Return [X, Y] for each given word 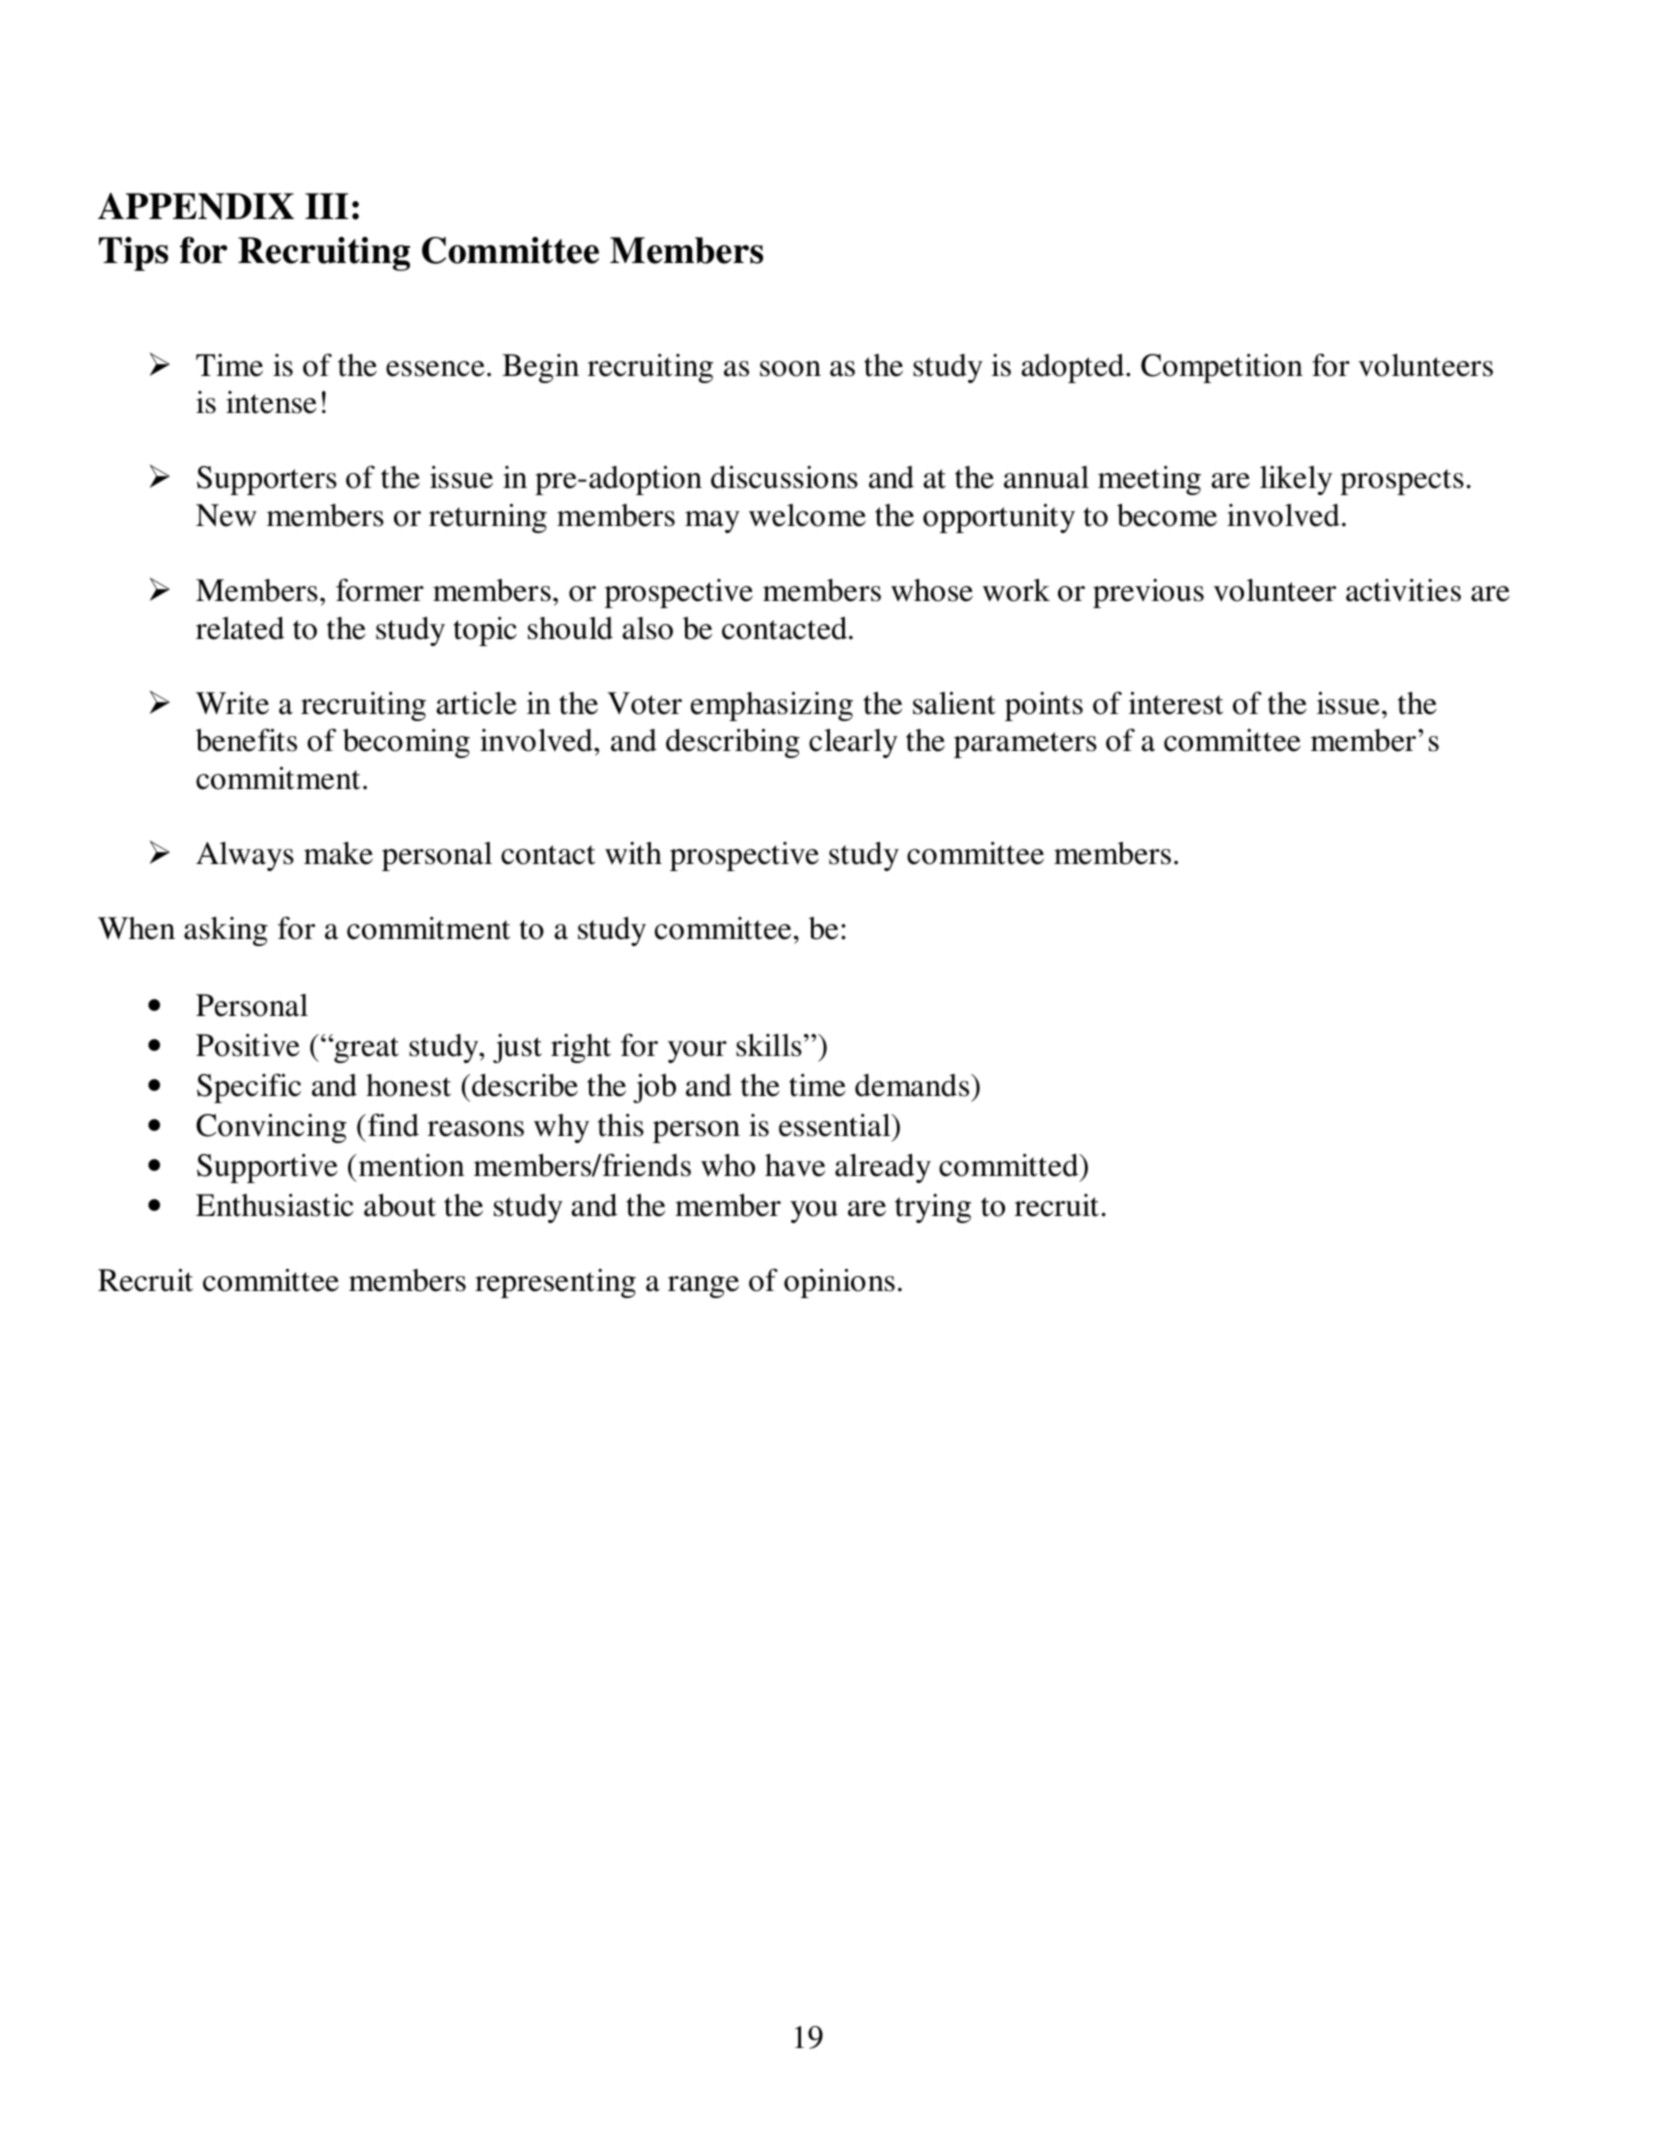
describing [733, 743]
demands [913, 1085]
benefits [246, 740]
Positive [248, 1045]
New [226, 515]
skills [769, 1045]
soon [790, 369]
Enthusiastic [275, 1205]
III [327, 206]
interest [1176, 703]
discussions [784, 477]
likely [1296, 480]
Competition [1222, 368]
